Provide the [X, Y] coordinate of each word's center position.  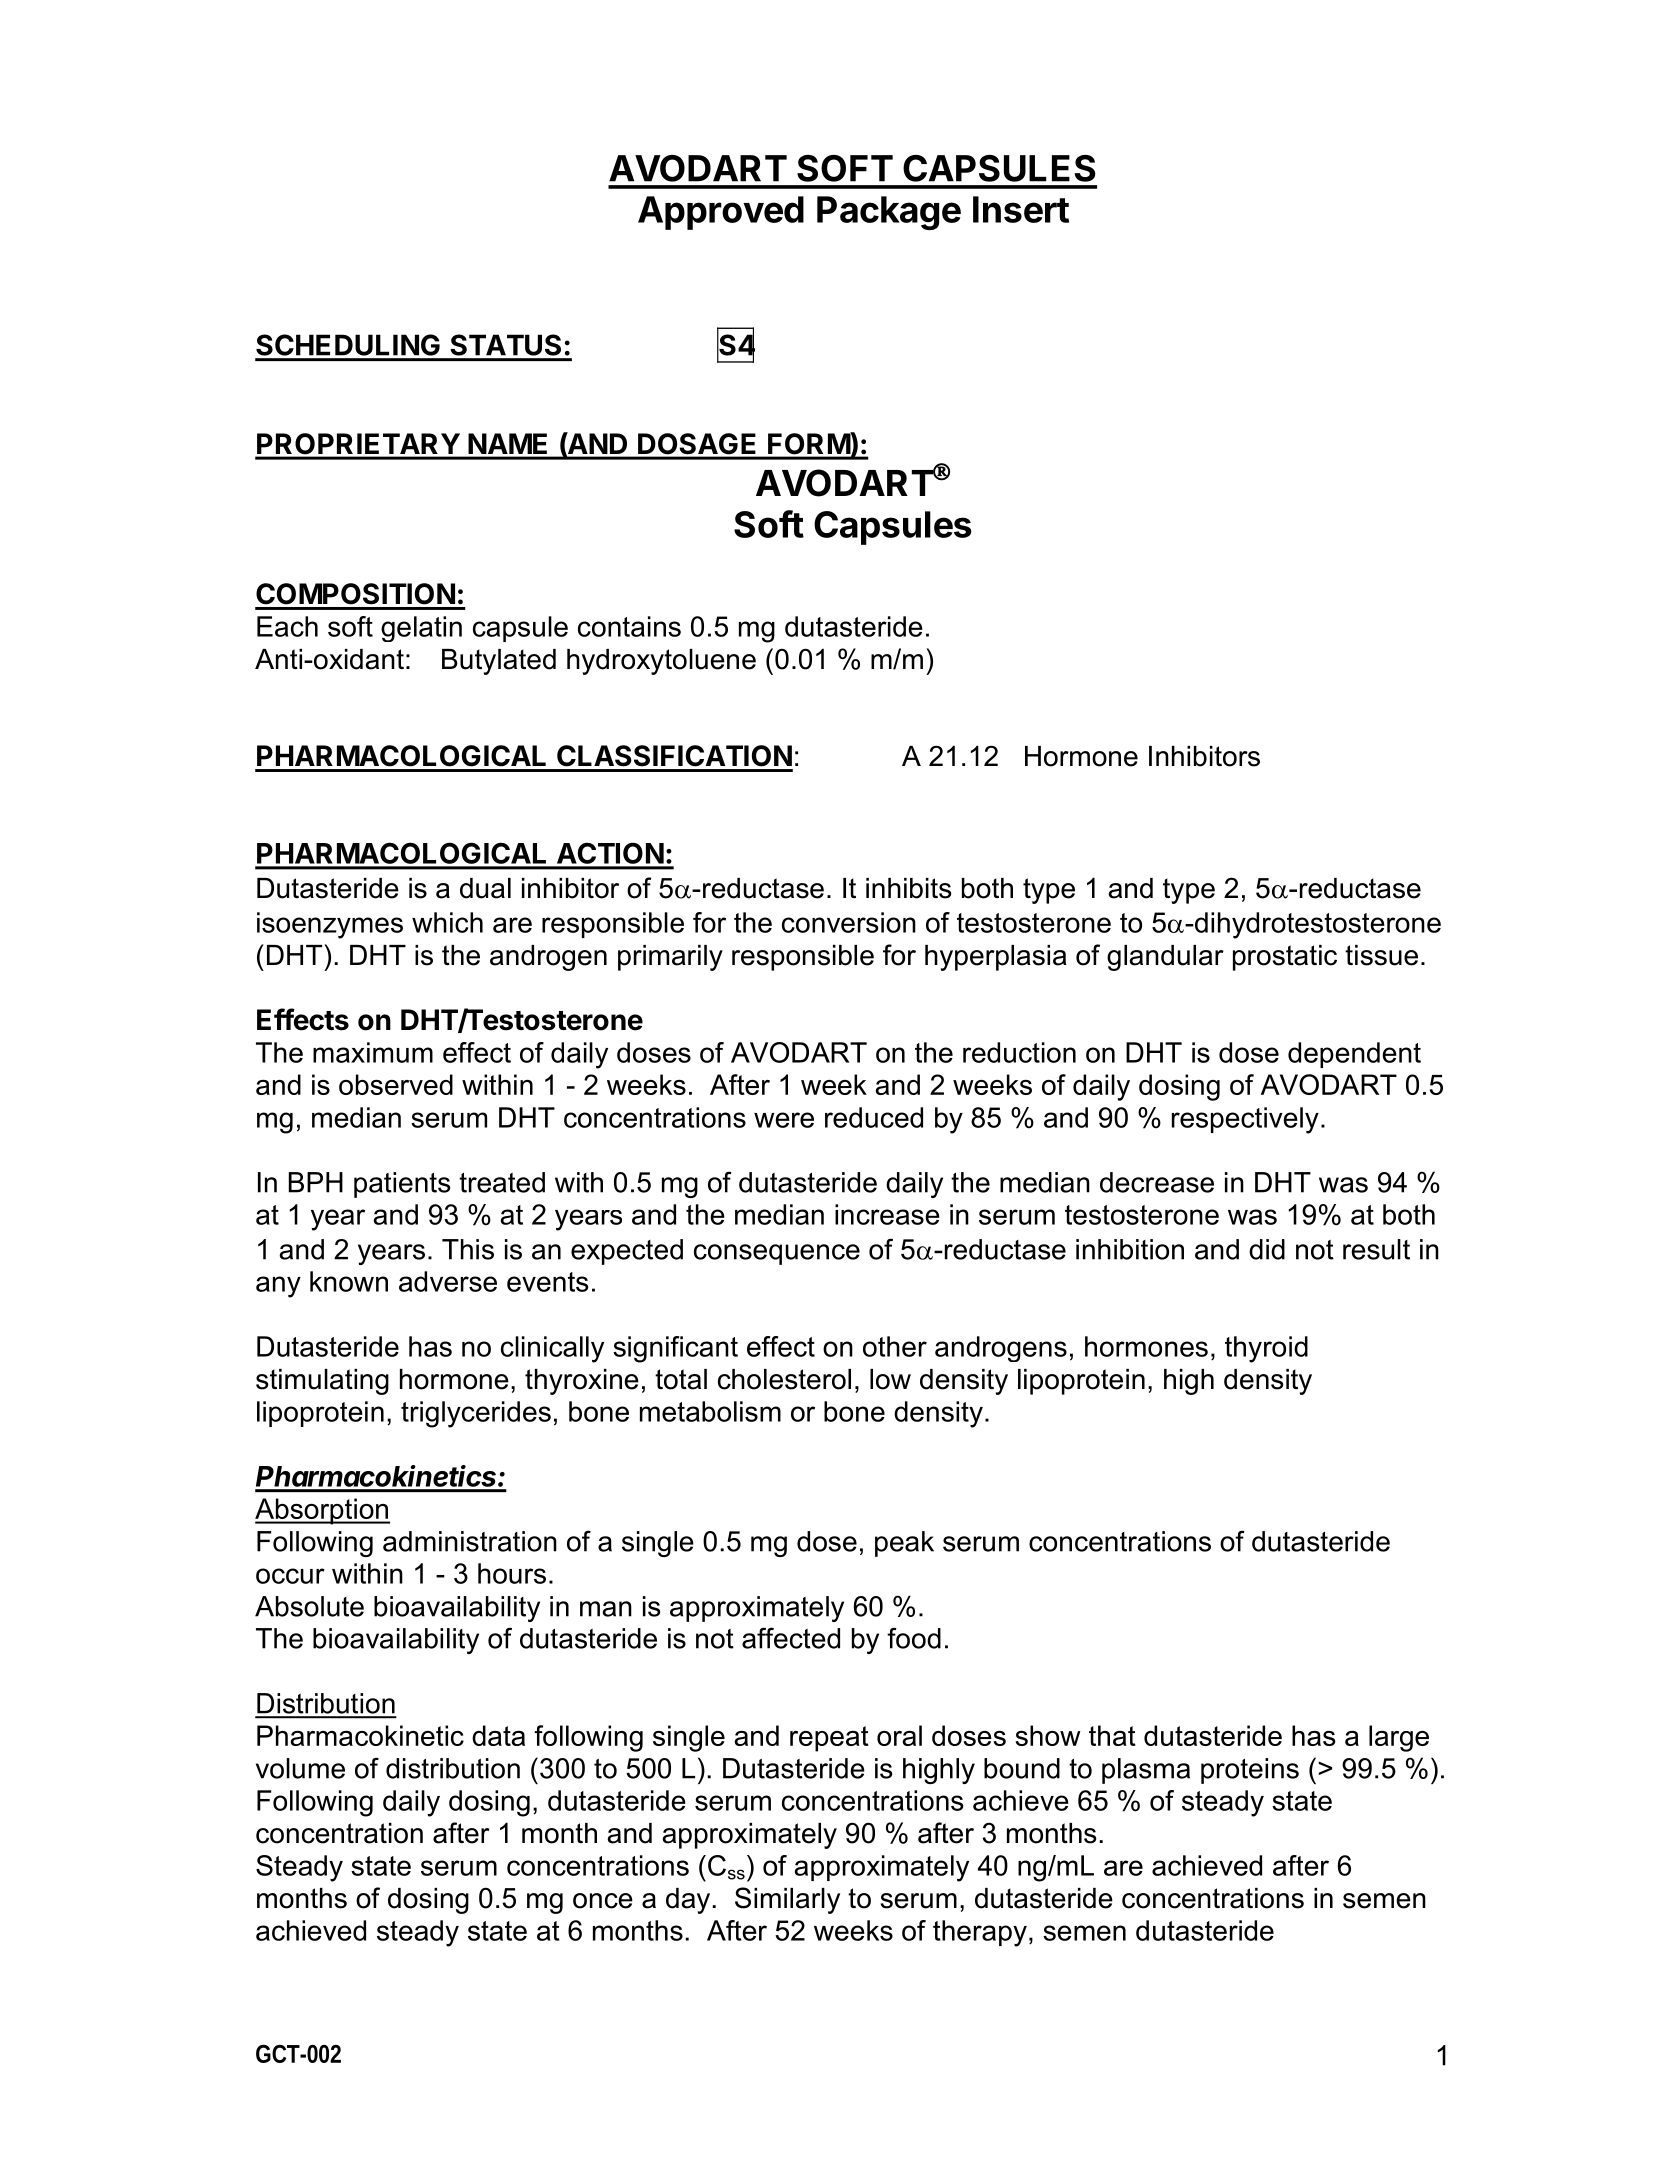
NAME [507, 443]
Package [889, 213]
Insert [1021, 209]
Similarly [787, 1900]
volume [300, 1768]
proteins [1250, 1771]
